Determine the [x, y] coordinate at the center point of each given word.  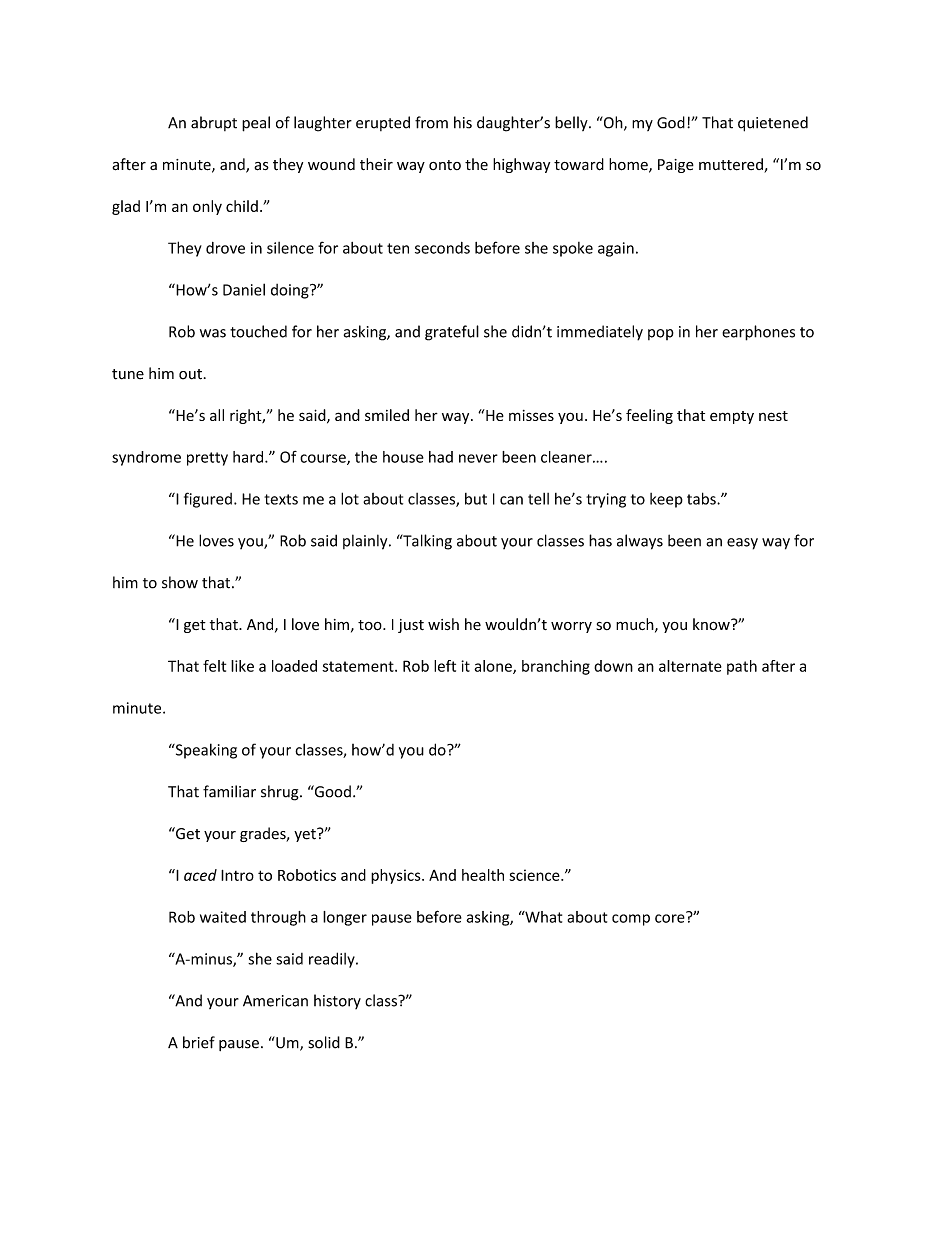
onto [445, 165]
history [337, 1001]
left [445, 666]
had [441, 457]
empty [732, 417]
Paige [676, 166]
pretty [207, 459]
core [671, 917]
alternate [690, 666]
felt [214, 666]
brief [199, 1042]
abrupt [214, 123]
